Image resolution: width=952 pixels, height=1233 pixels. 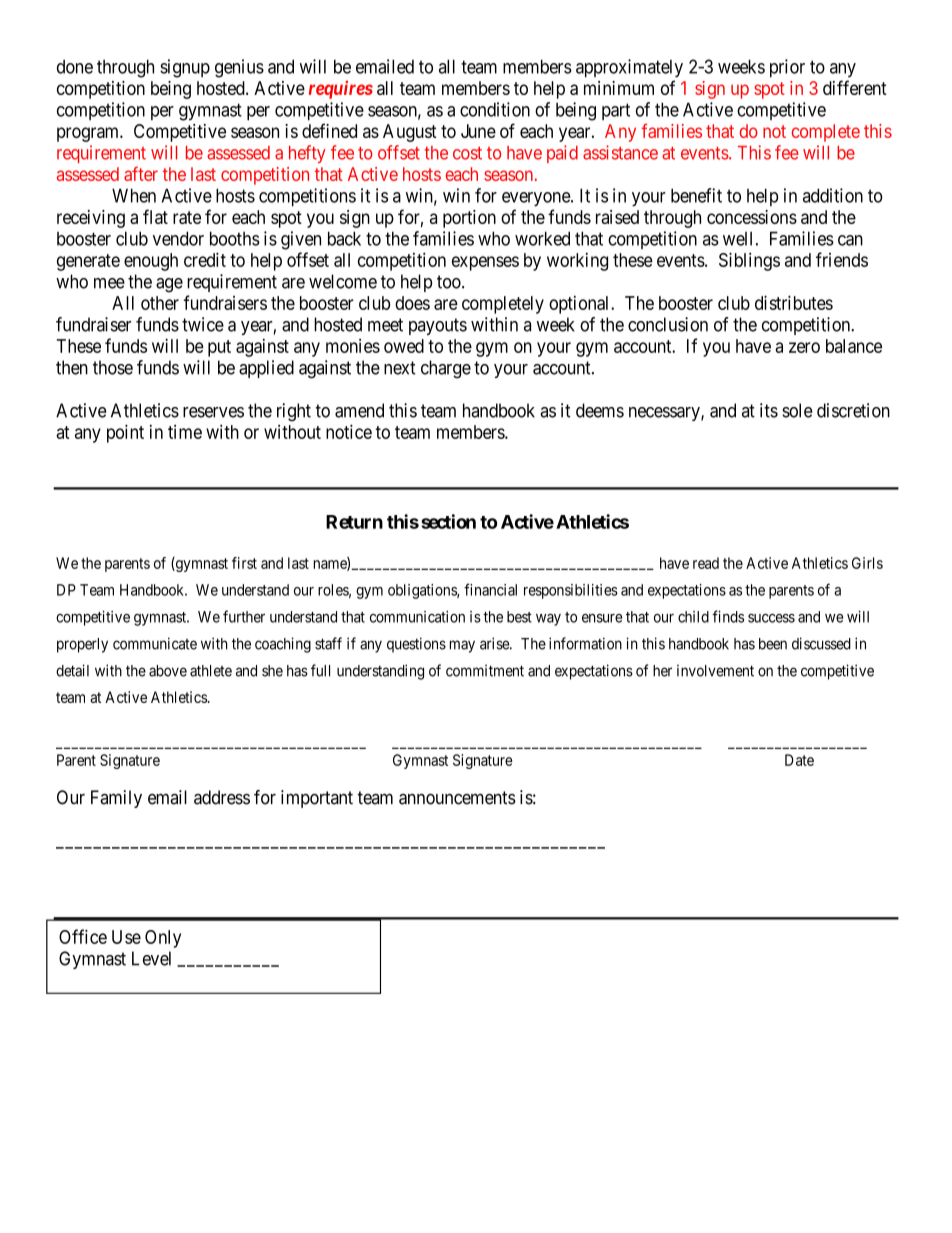 What do you see at coordinates (804, 347) in the page?
I see `zero` at bounding box center [804, 347].
